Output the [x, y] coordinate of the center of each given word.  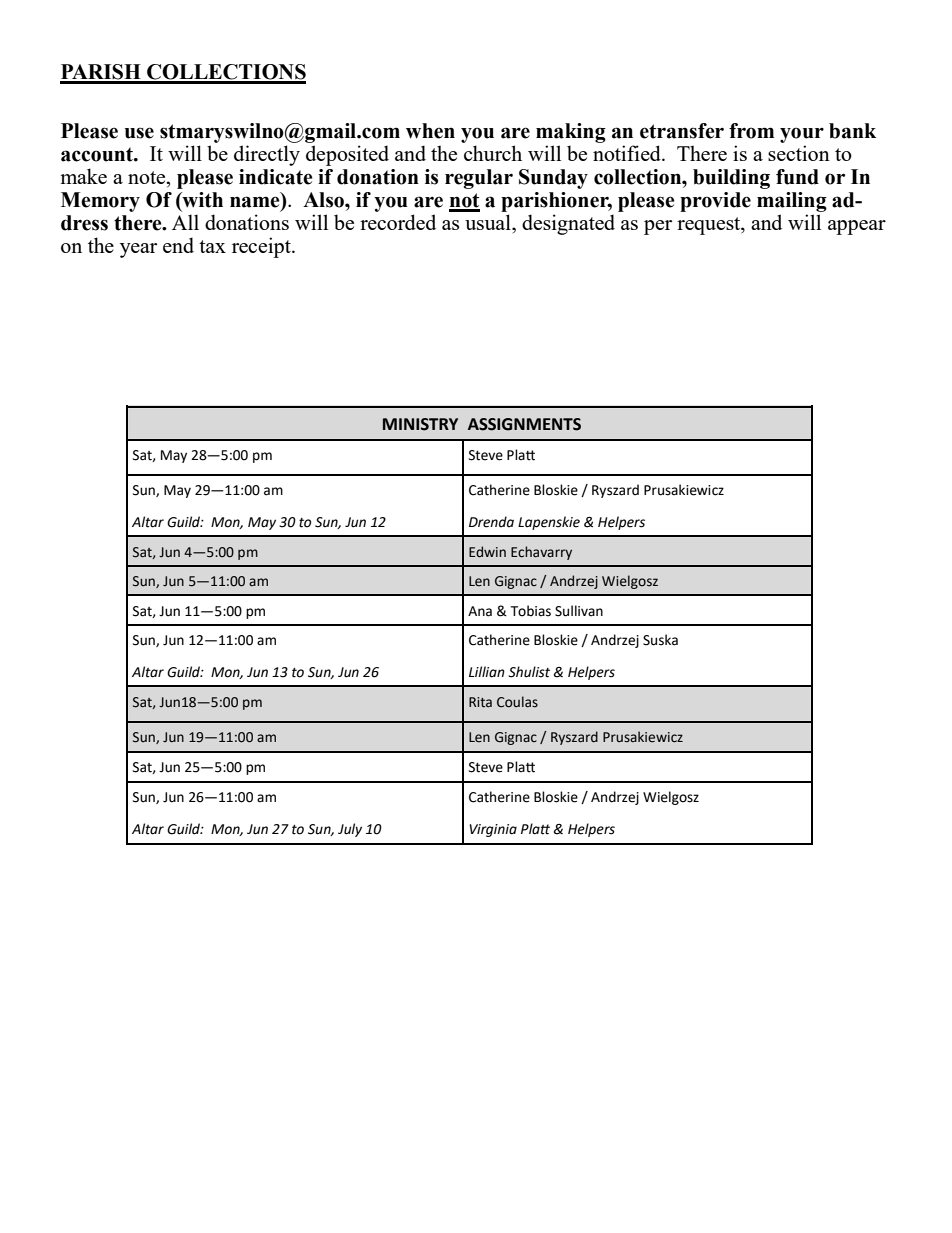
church [493, 153]
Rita [480, 702]
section [799, 153]
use [139, 133]
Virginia [493, 830]
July [350, 830]
